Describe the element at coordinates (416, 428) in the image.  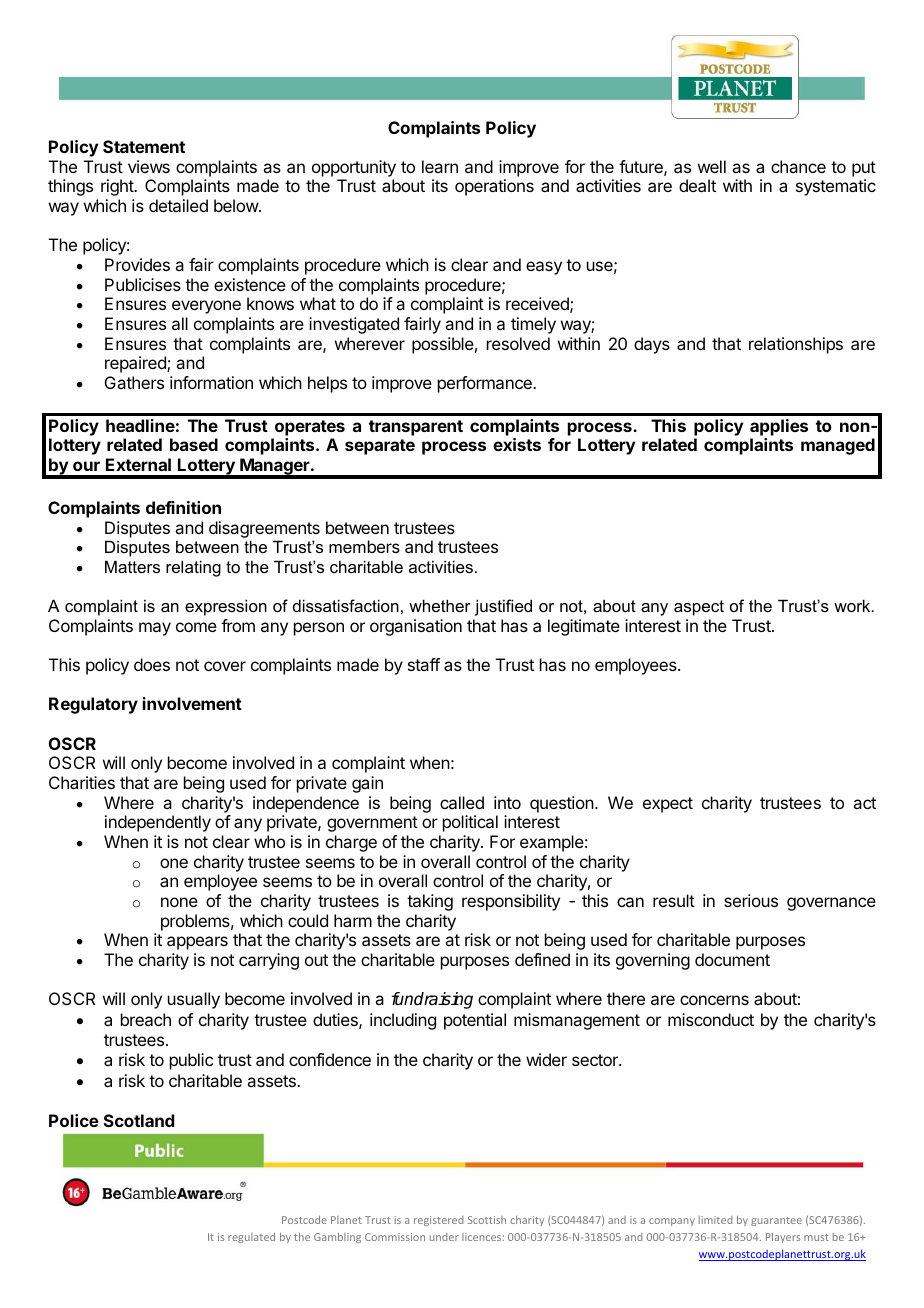
I see `transparent` at that location.
